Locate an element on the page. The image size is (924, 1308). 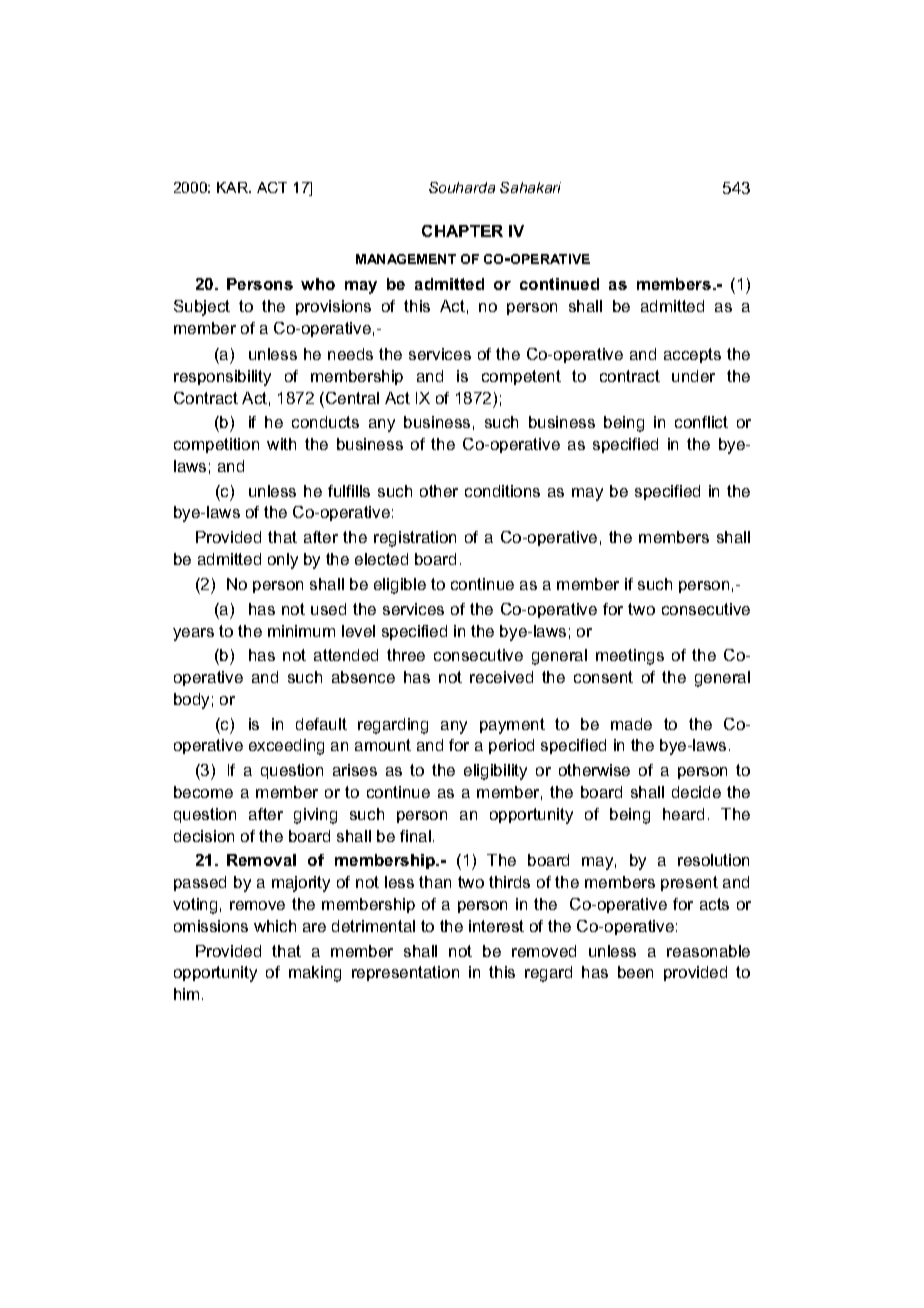
who is located at coordinates (318, 284).
